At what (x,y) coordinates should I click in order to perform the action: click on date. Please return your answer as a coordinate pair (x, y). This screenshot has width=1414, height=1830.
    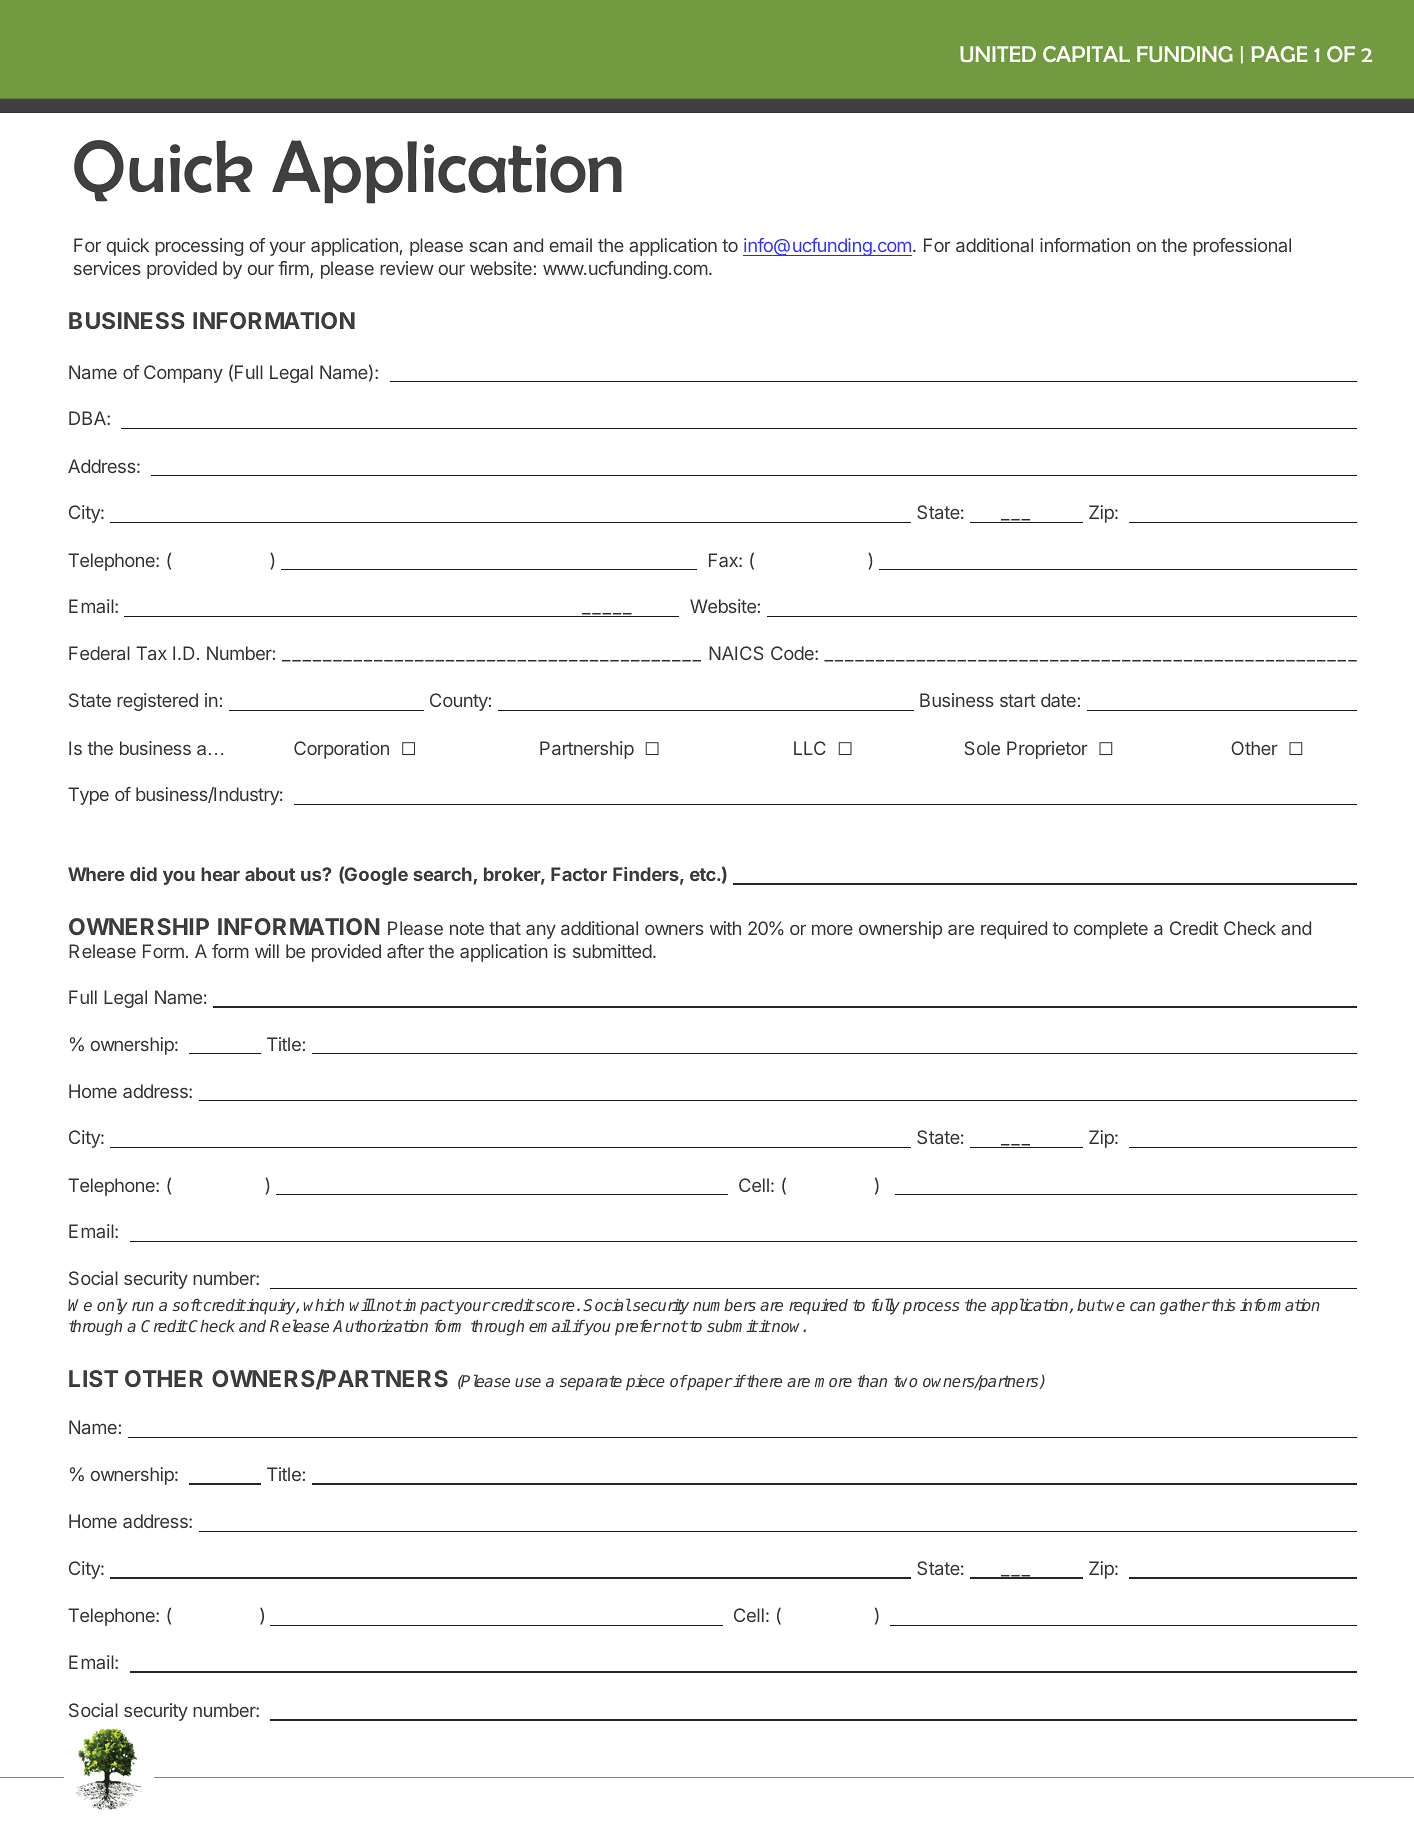
    Looking at the image, I should click on (1058, 700).
